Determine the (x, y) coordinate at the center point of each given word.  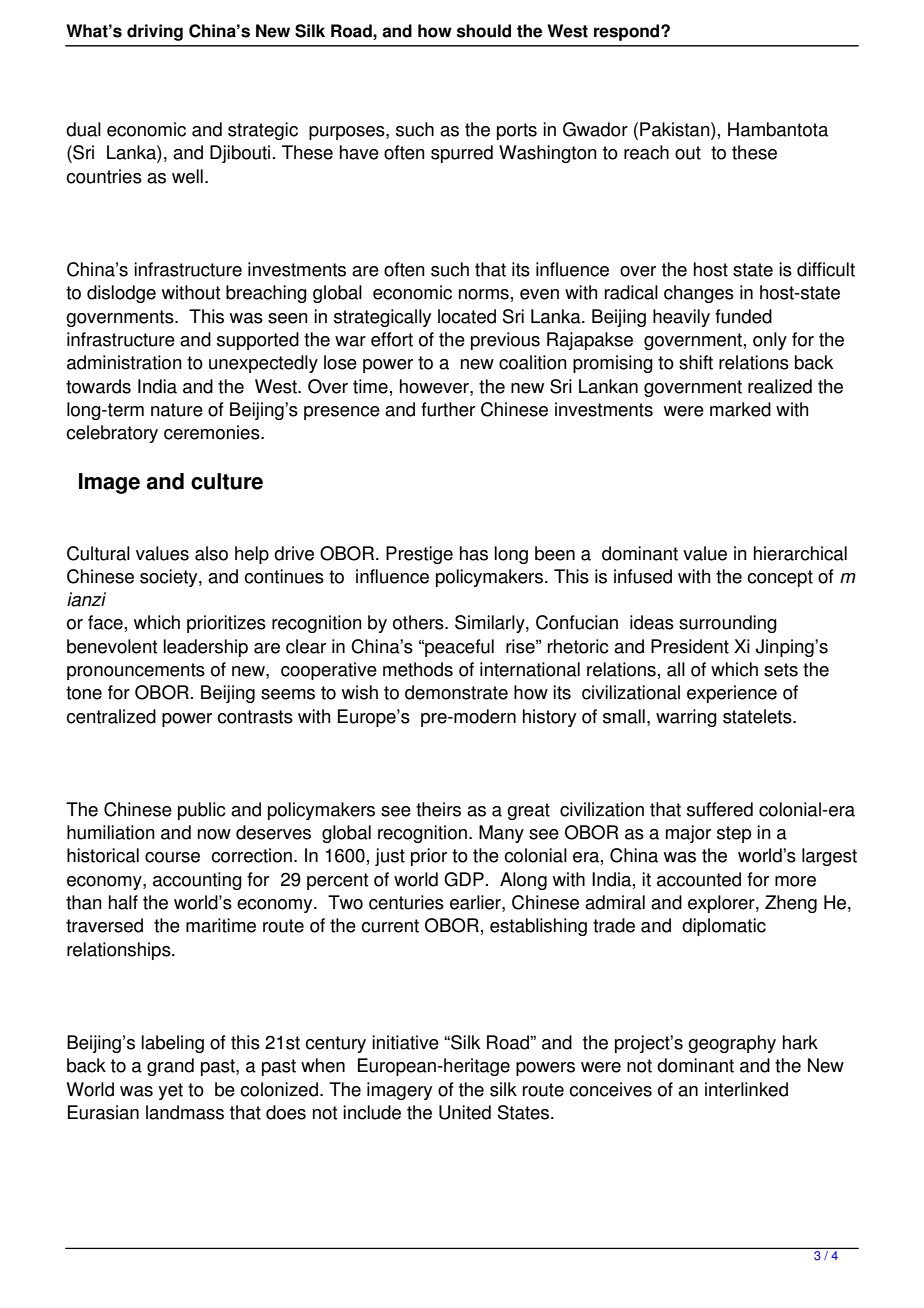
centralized (111, 716)
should (484, 31)
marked (740, 409)
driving (155, 32)
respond (628, 32)
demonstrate (456, 692)
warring (686, 718)
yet (170, 1091)
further (448, 409)
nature (177, 410)
